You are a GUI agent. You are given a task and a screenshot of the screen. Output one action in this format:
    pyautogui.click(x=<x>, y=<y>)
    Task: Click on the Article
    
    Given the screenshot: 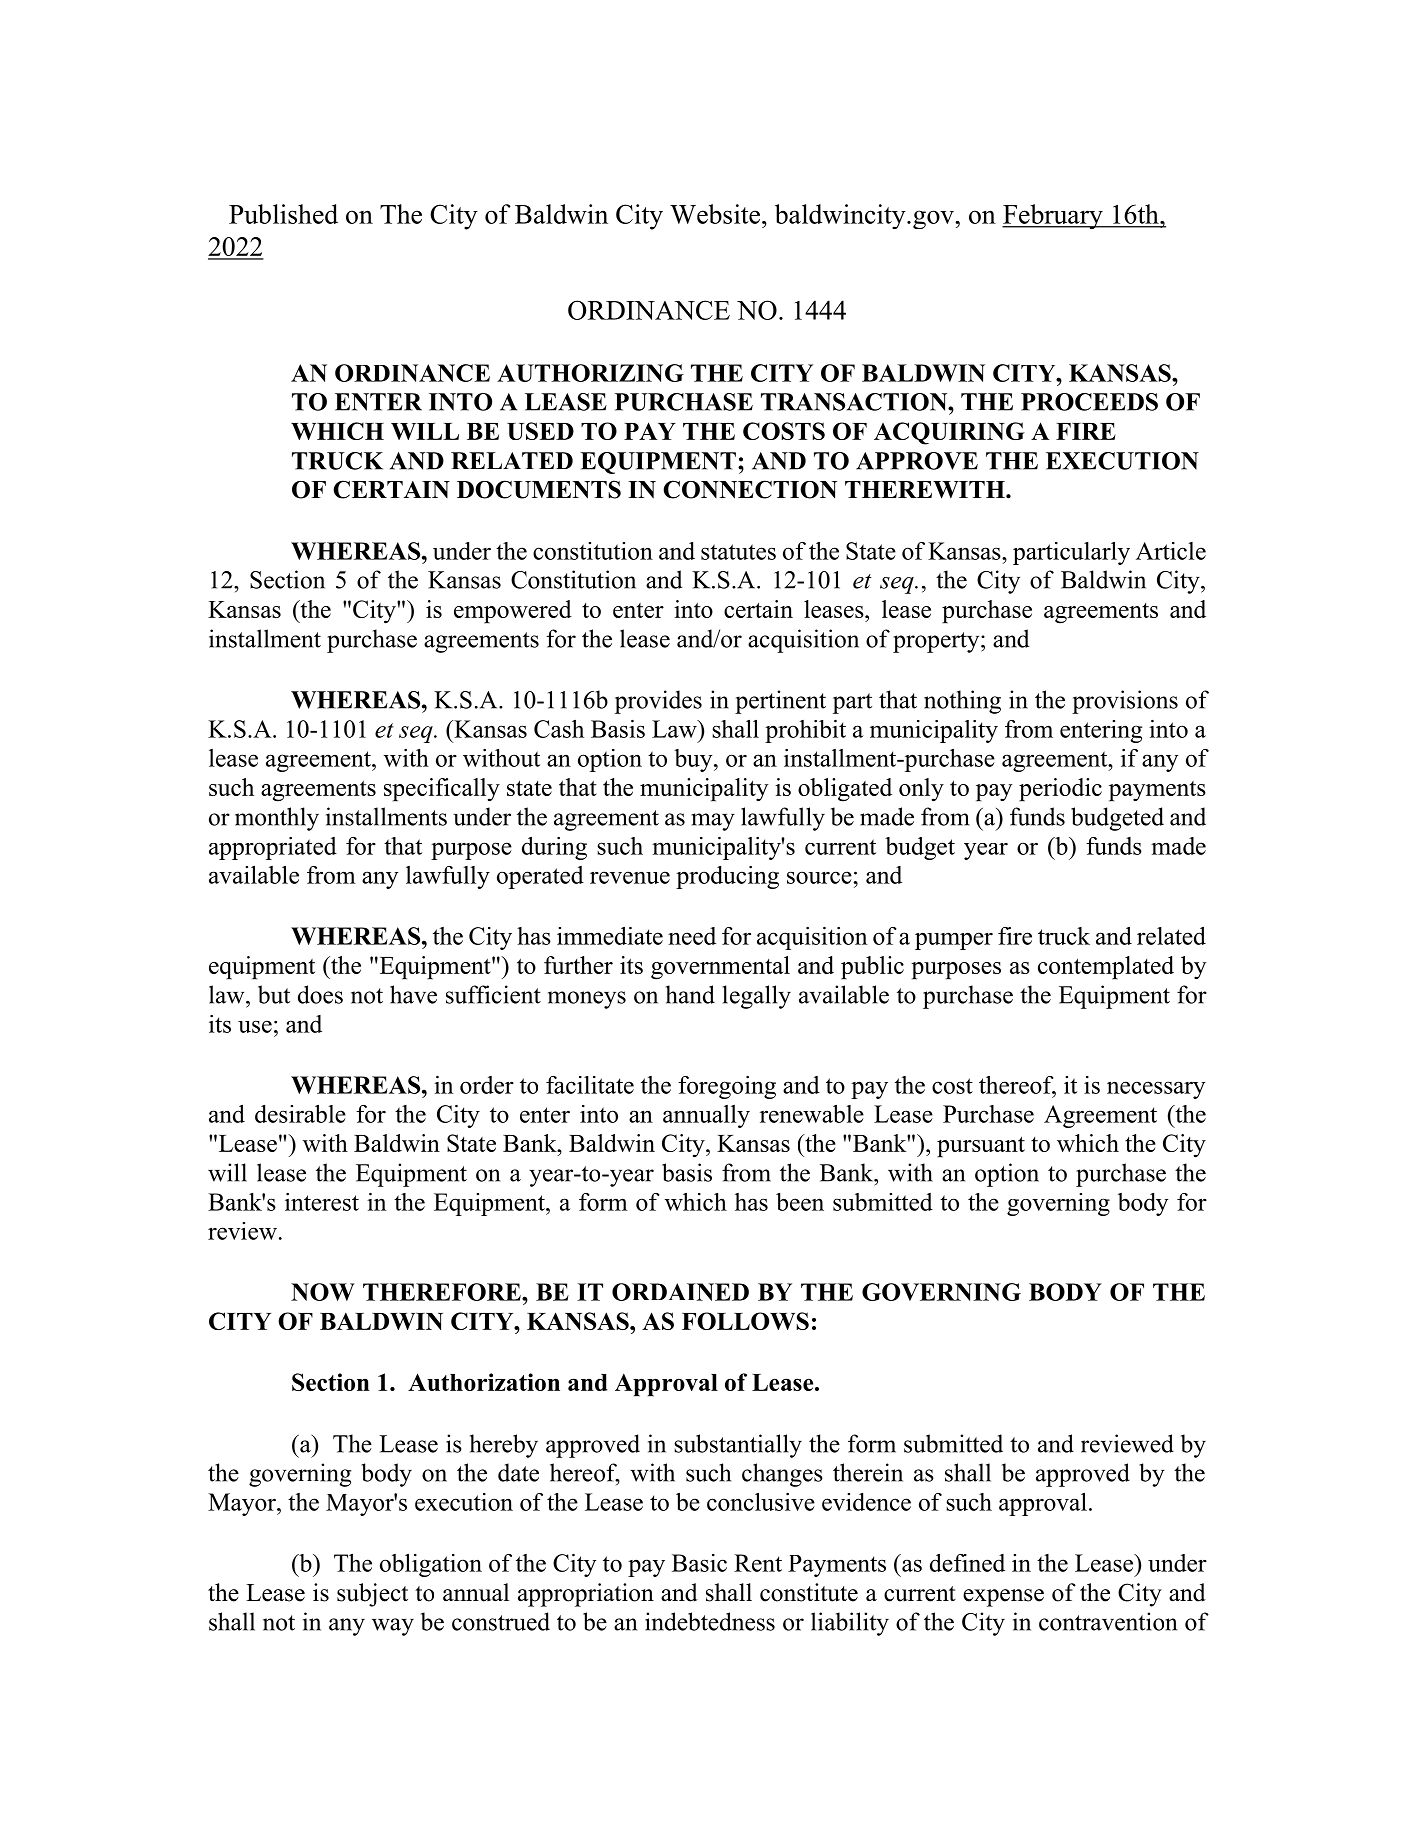 What is the action you would take?
    pyautogui.click(x=1171, y=551)
